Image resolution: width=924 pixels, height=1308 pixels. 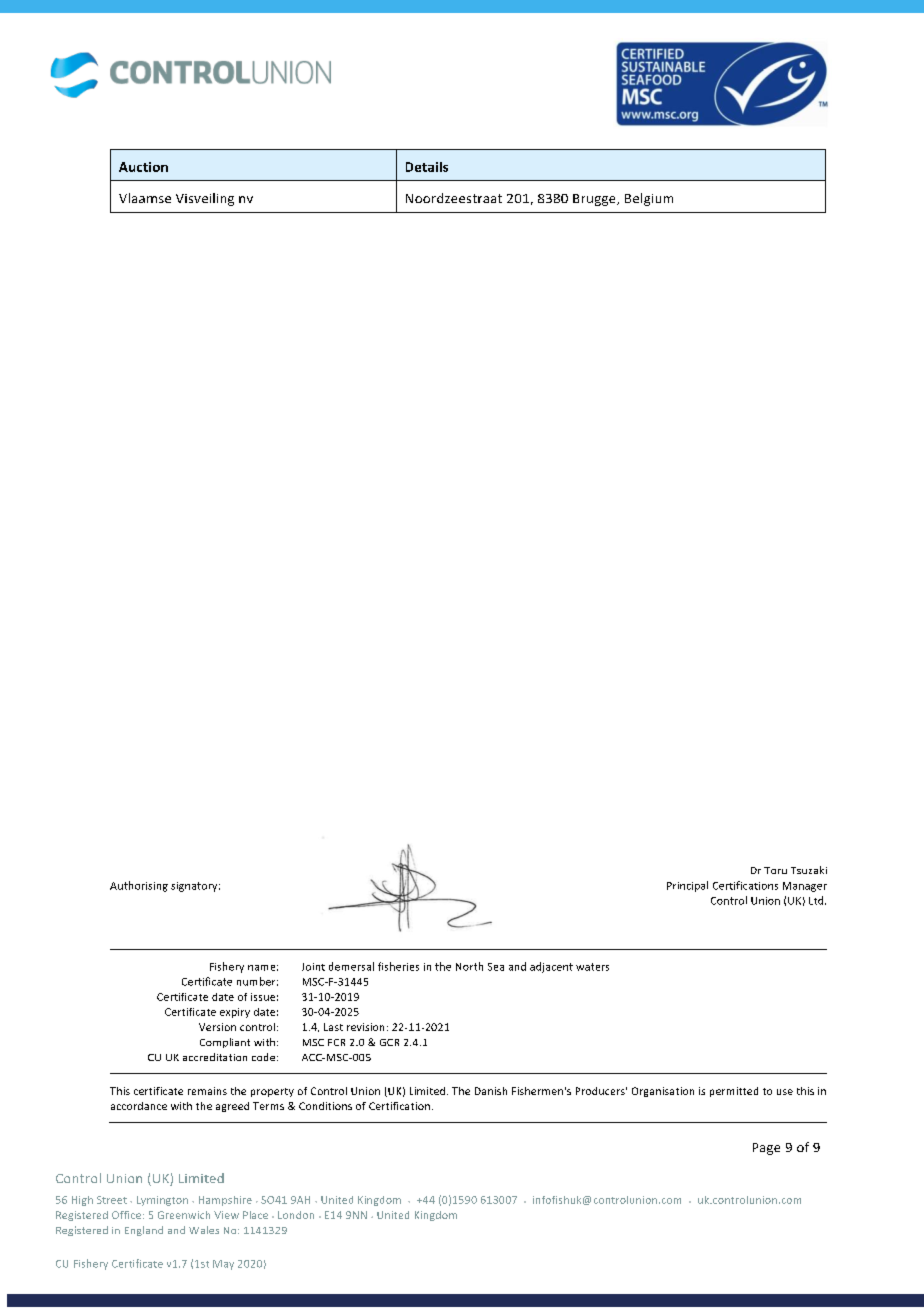 I want to click on London, so click(x=296, y=1215).
